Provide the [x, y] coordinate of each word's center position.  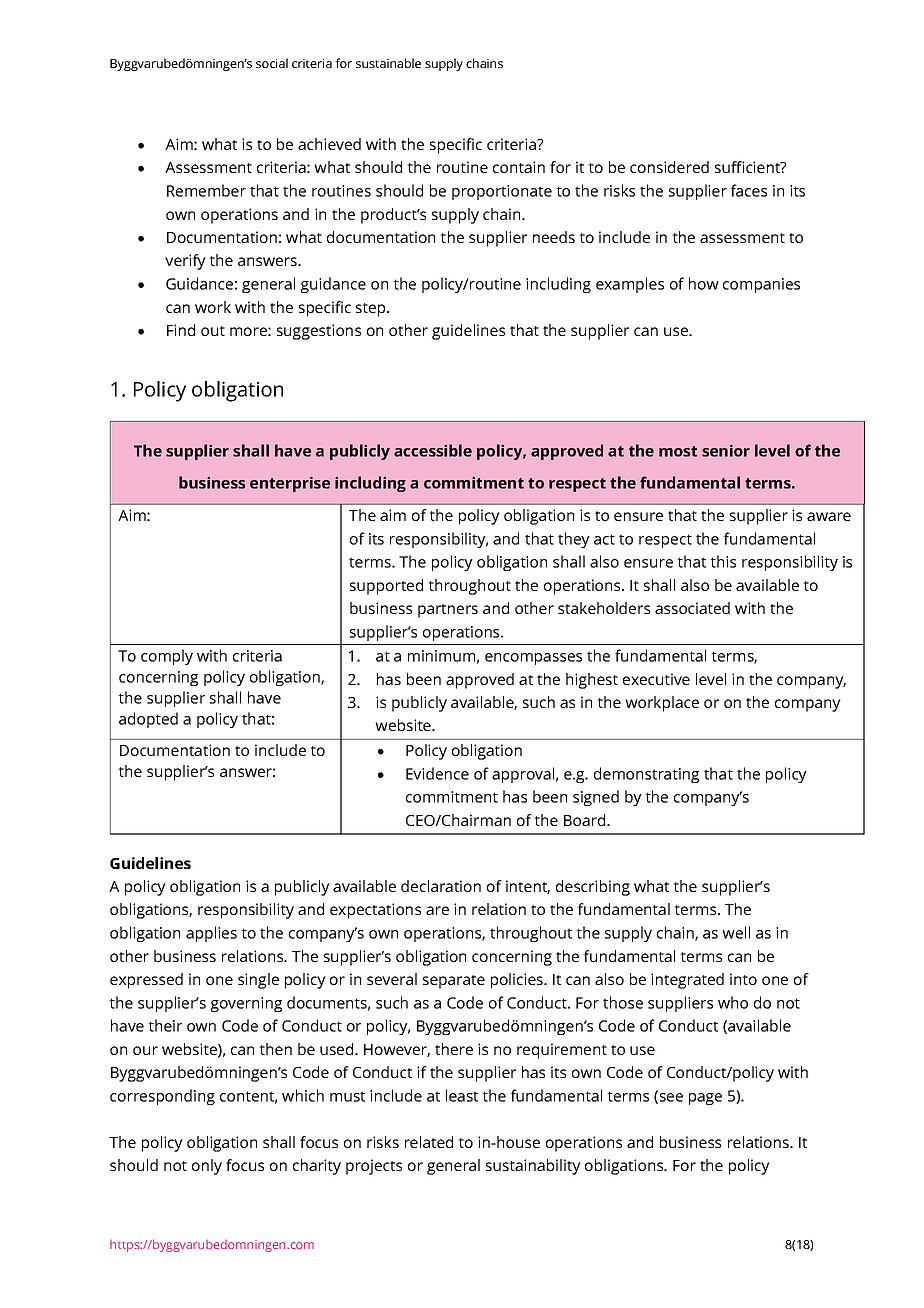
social [272, 63]
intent [528, 887]
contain [519, 167]
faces [748, 190]
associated [692, 608]
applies [211, 934]
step [372, 310]
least [462, 1095]
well [736, 932]
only [207, 1167]
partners [448, 611]
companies [761, 285]
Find [181, 330]
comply [167, 657]
